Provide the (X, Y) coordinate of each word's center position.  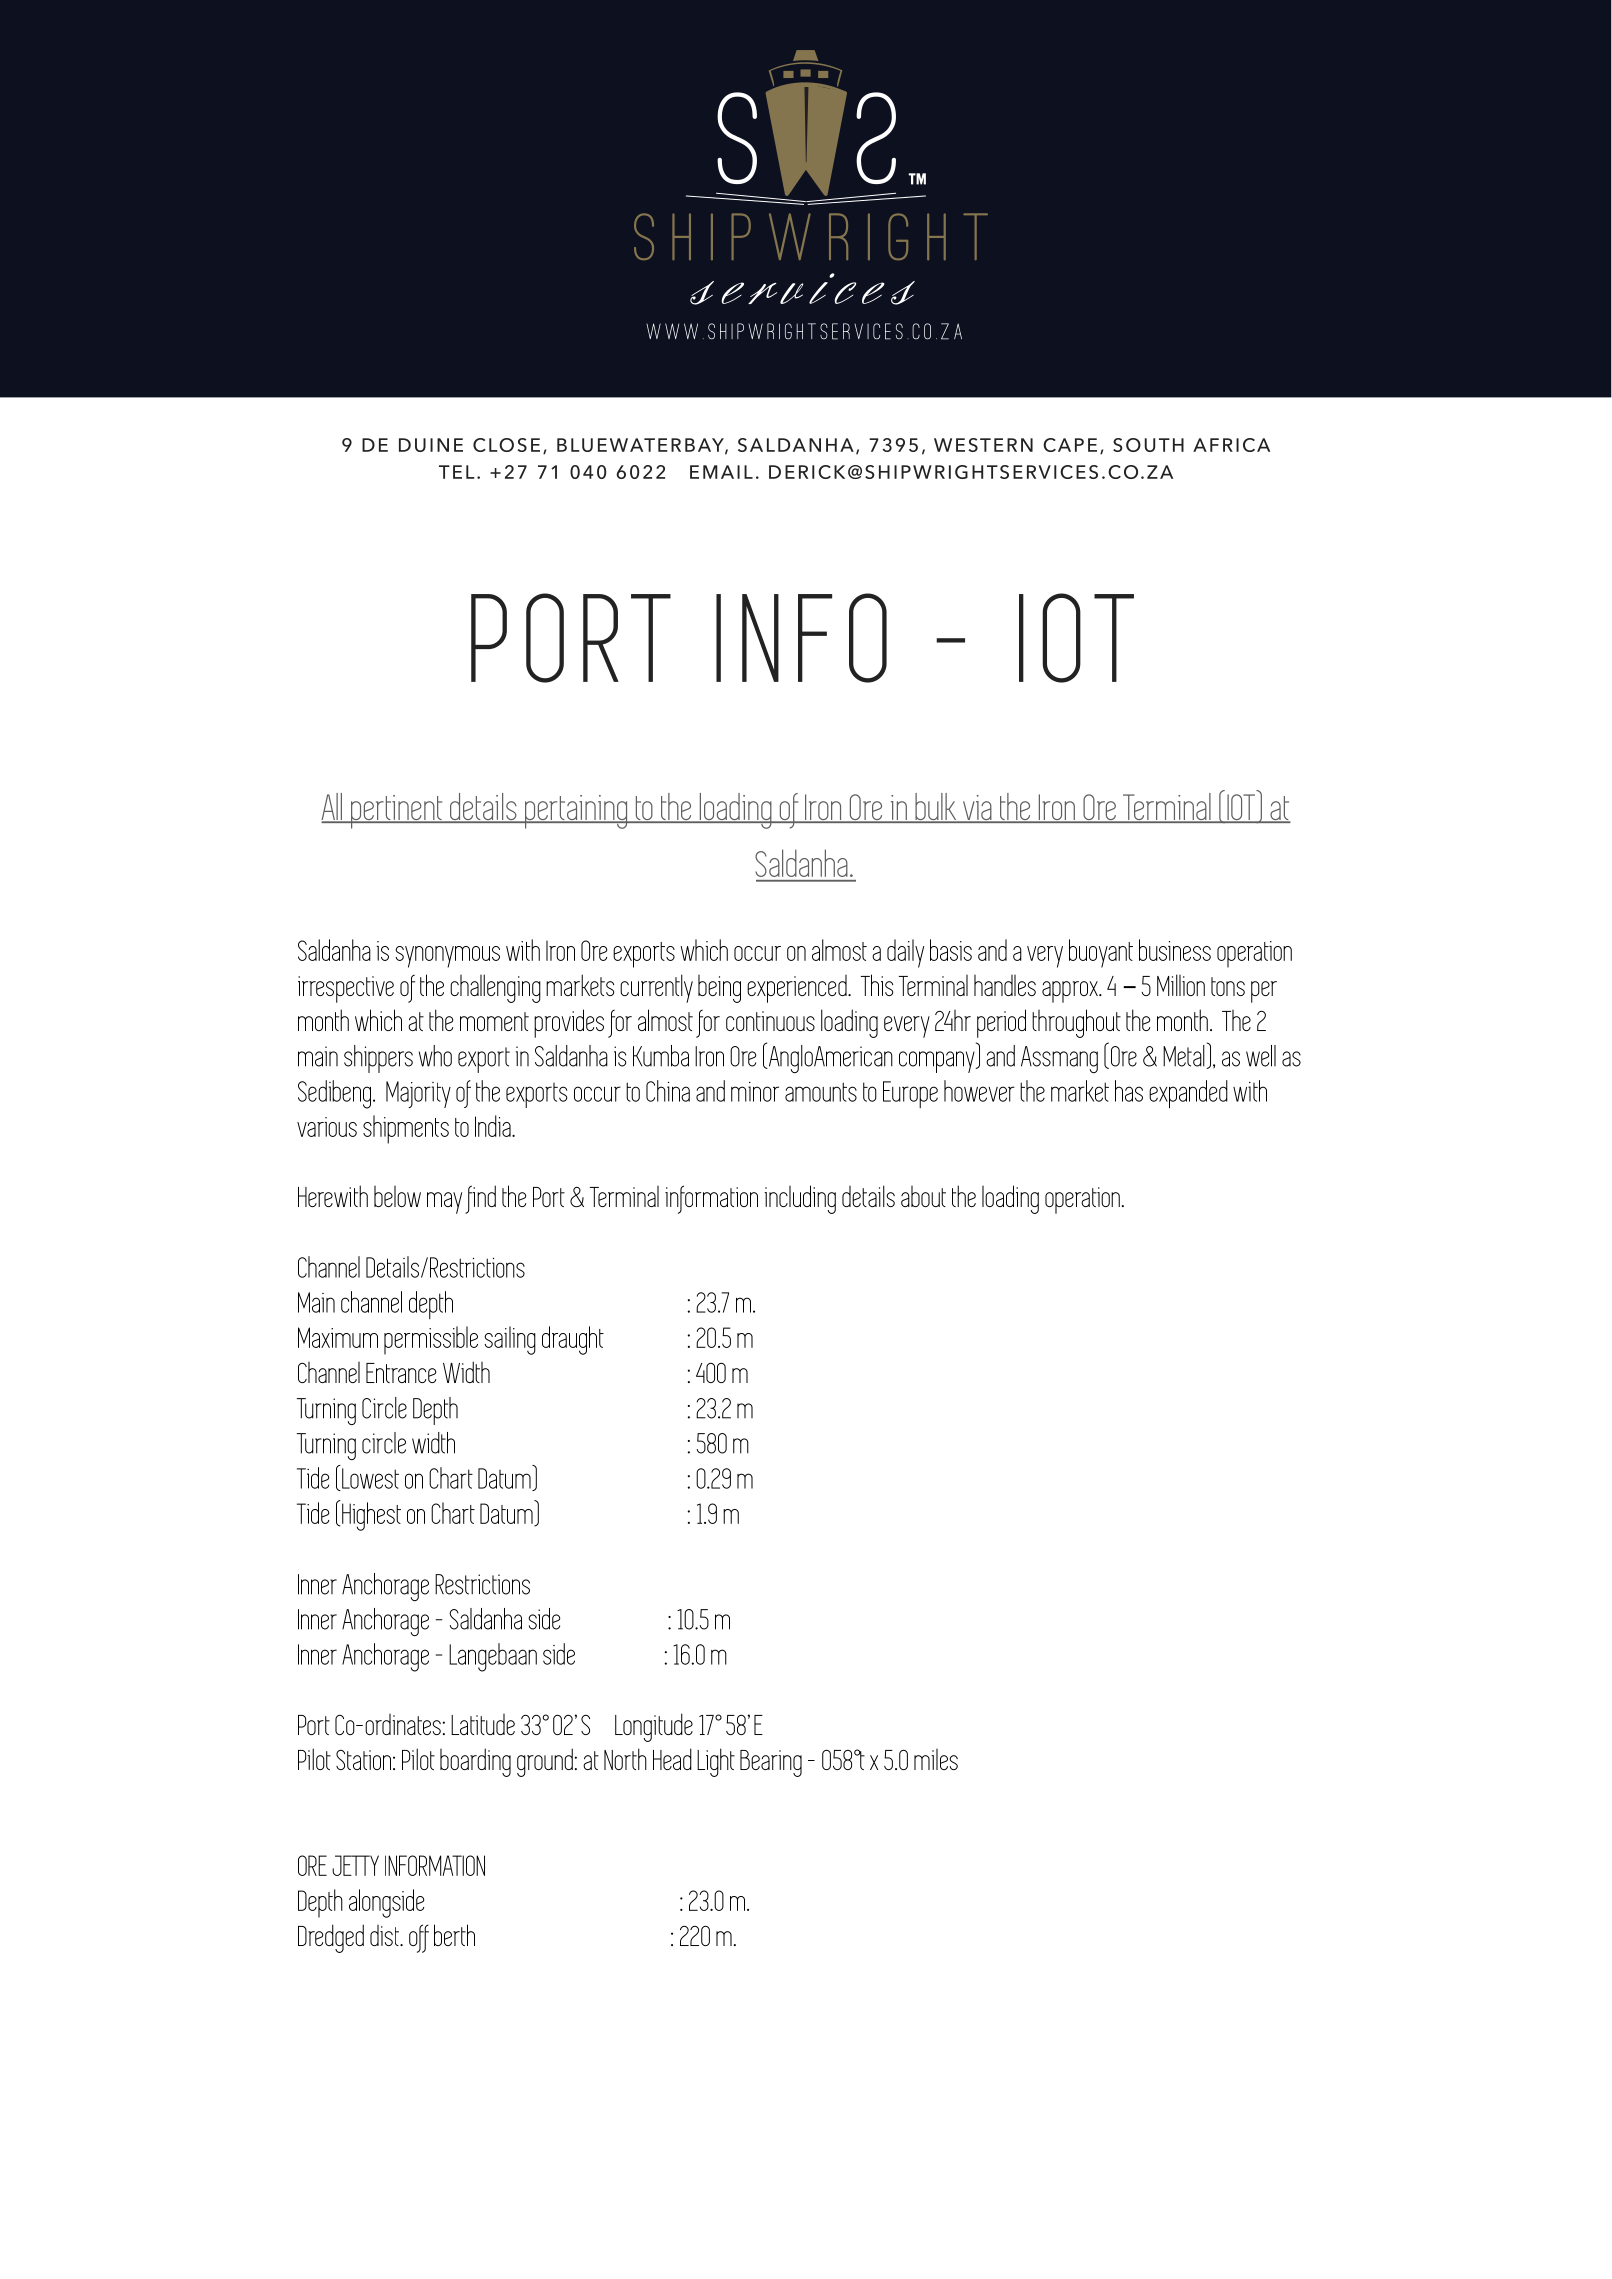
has (1129, 1091)
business (1175, 950)
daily (905, 953)
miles (936, 1759)
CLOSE (506, 445)
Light (716, 1762)
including (800, 1199)
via (977, 809)
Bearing (771, 1763)
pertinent (396, 812)
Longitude (654, 1727)
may (444, 1203)
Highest (370, 1515)
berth (454, 1935)
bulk (936, 808)
